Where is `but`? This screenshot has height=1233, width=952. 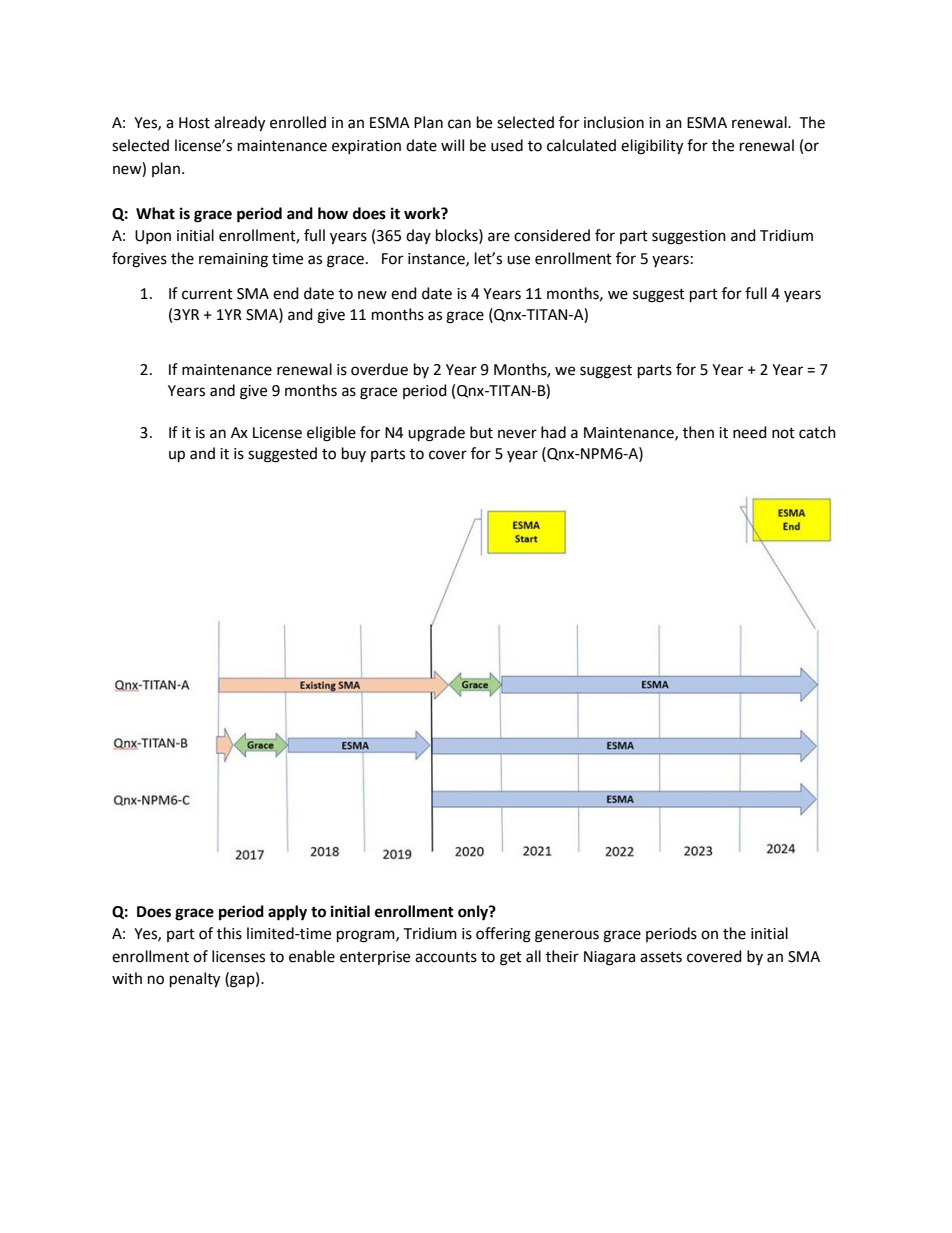
but is located at coordinates (481, 432).
